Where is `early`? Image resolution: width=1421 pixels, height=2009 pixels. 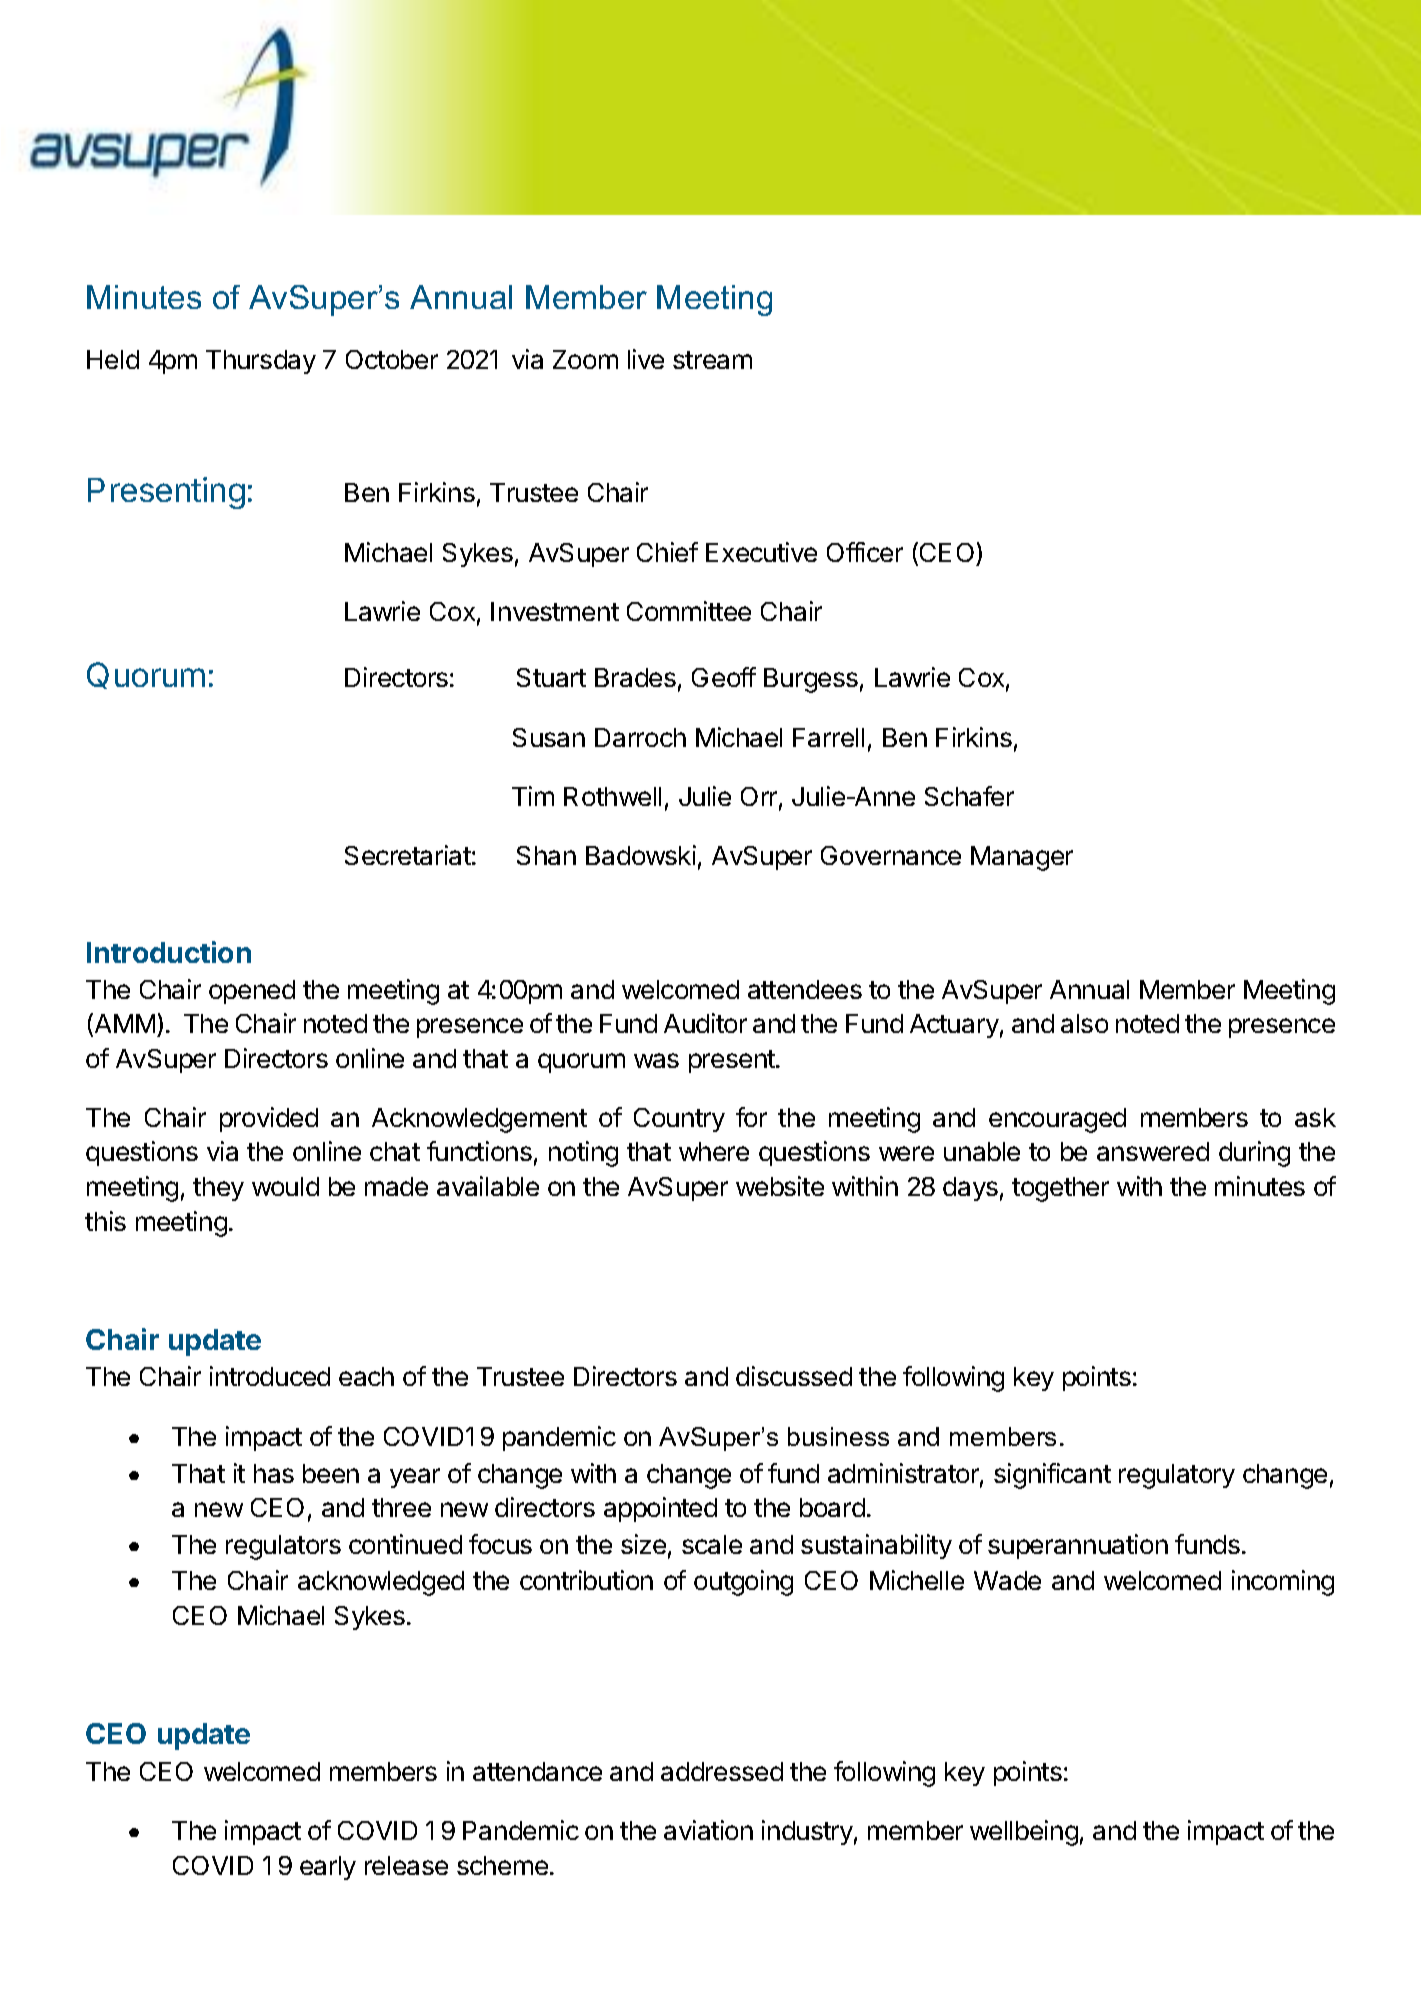 early is located at coordinates (328, 1868).
